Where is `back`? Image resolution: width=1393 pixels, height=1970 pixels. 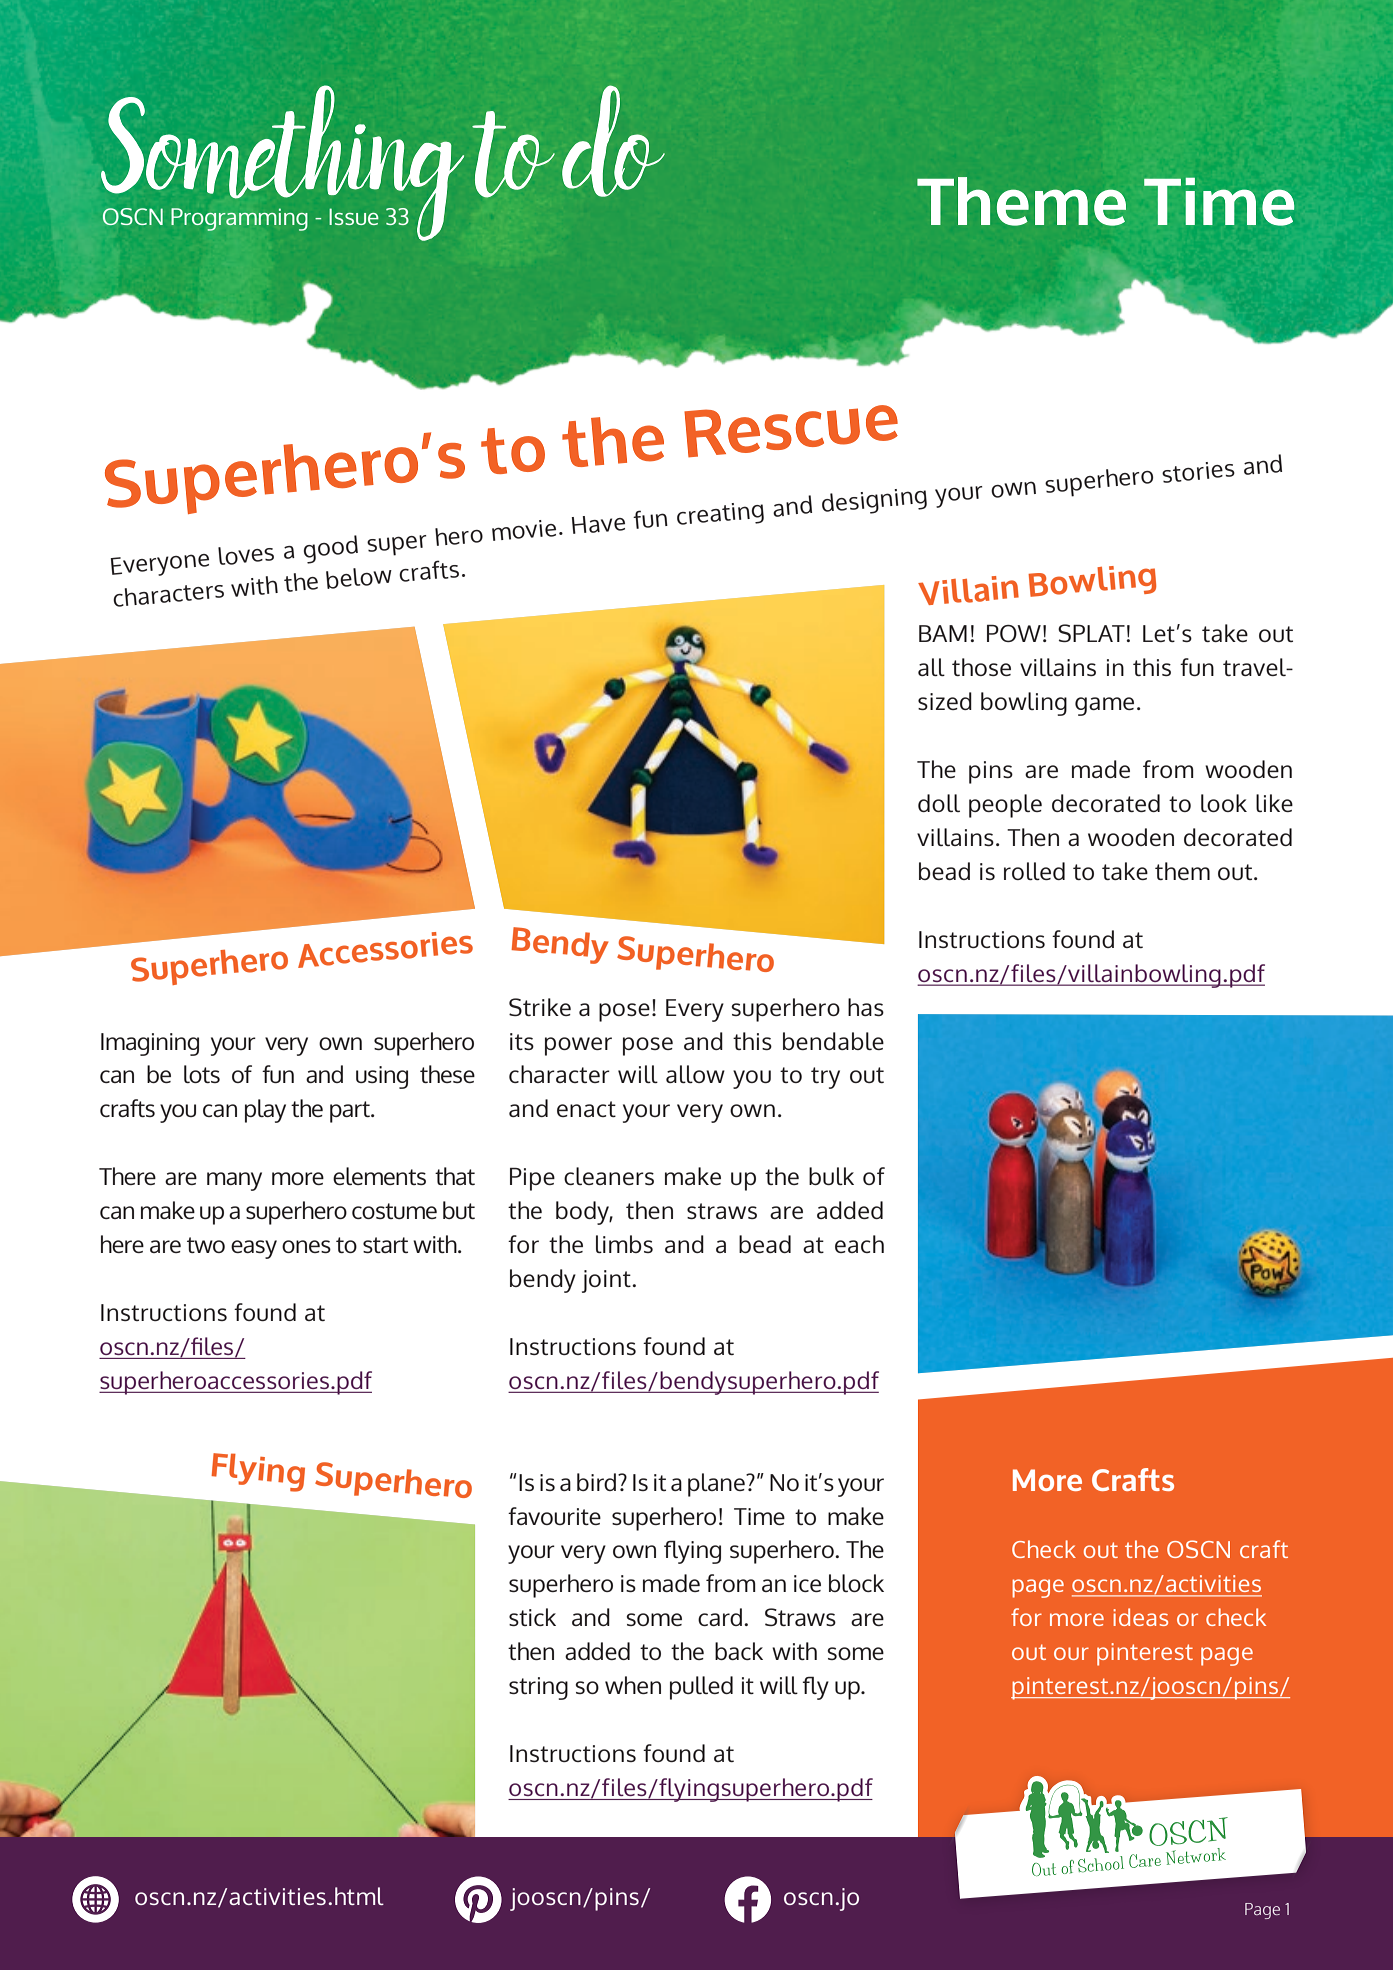
back is located at coordinates (739, 1651).
